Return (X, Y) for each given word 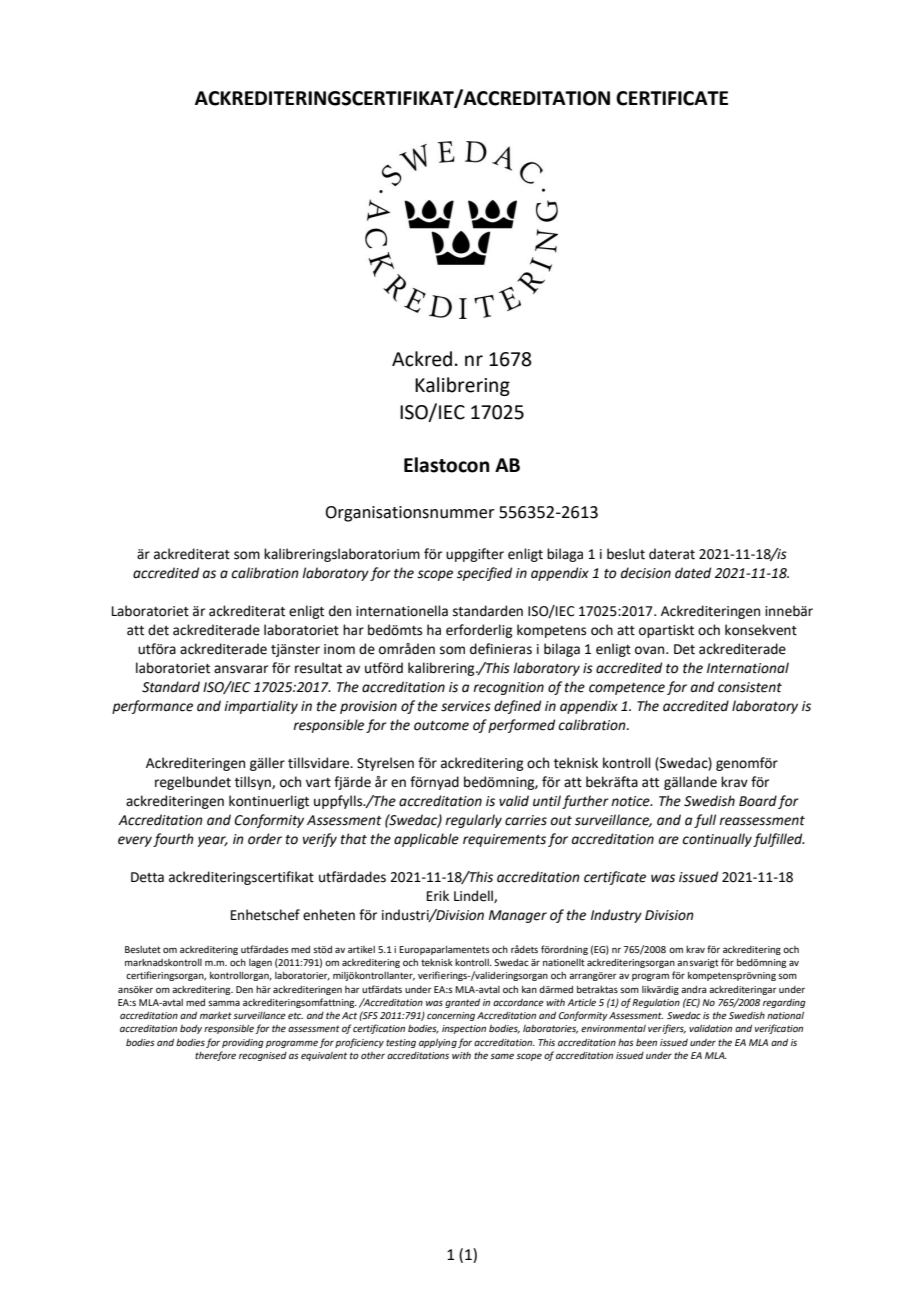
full (705, 821)
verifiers (667, 1029)
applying (438, 1043)
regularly (473, 821)
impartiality (261, 707)
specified (484, 574)
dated (693, 573)
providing (243, 1043)
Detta (147, 877)
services (466, 706)
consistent (750, 687)
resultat (318, 668)
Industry (616, 916)
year (213, 841)
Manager (518, 916)
